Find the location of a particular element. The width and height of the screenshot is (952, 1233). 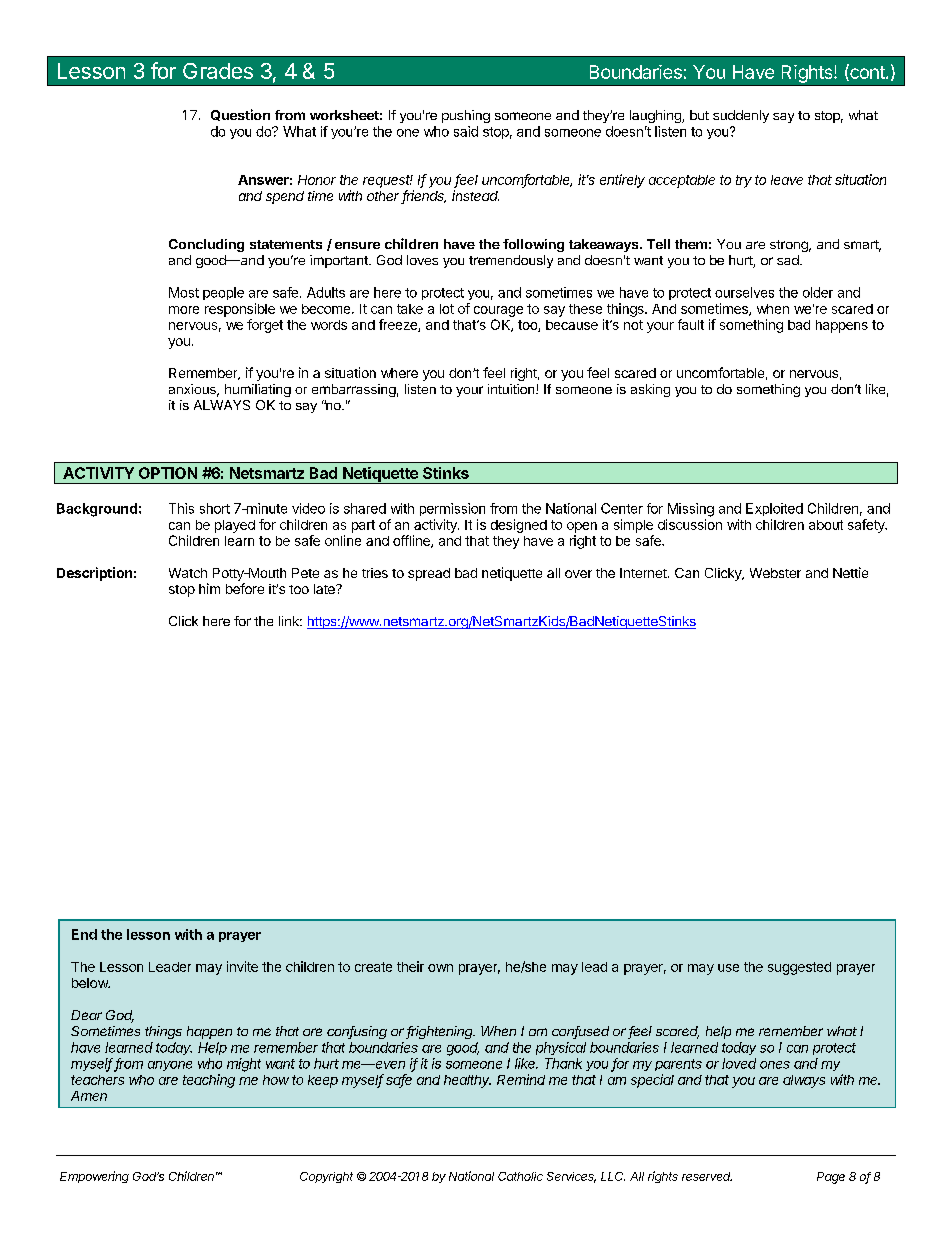

suggested is located at coordinates (799, 968).
